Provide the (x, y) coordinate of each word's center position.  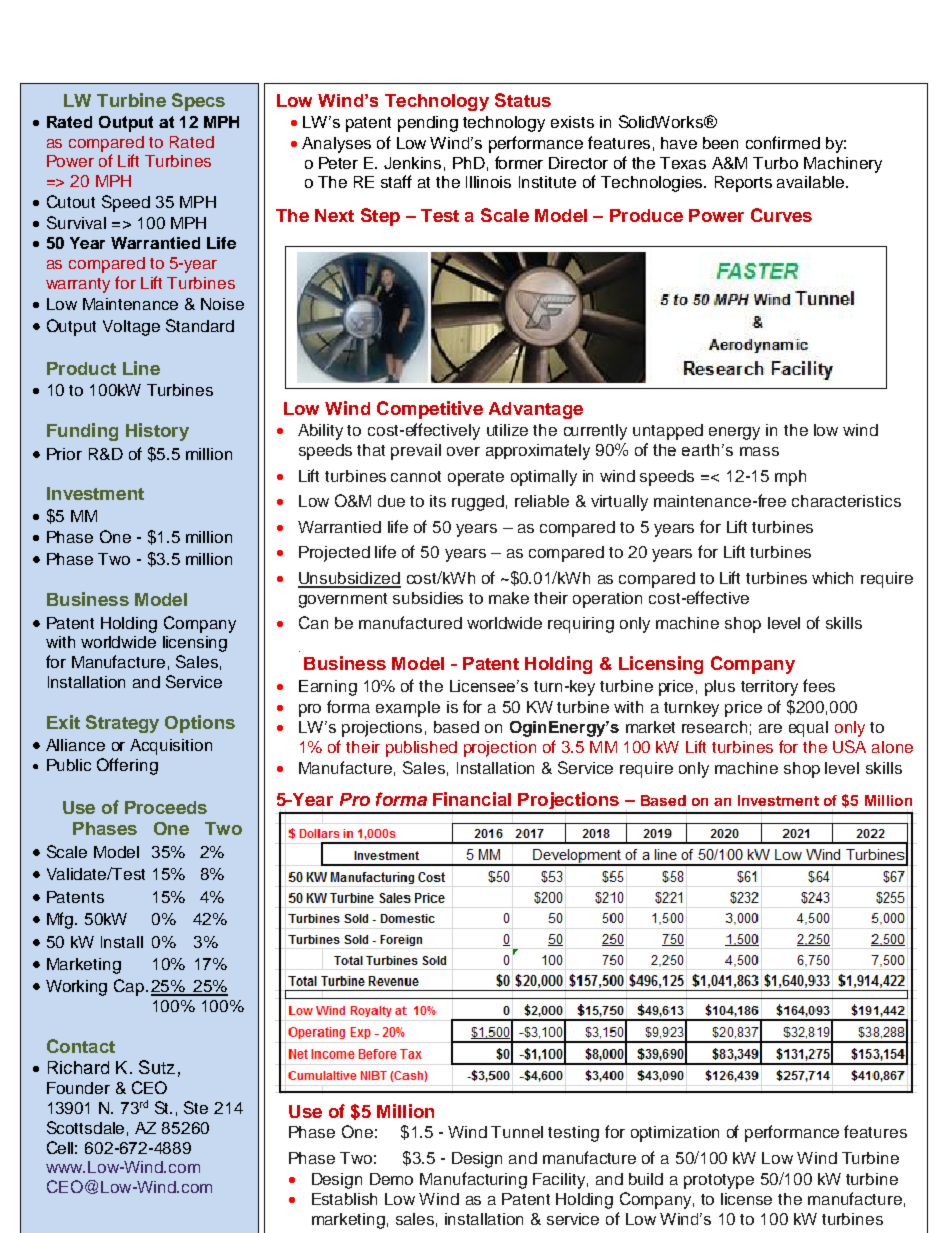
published (421, 749)
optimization (675, 1134)
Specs (198, 102)
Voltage (131, 328)
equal (808, 729)
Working (76, 988)
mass (759, 451)
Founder (78, 1088)
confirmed (783, 142)
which (832, 578)
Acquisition (171, 747)
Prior (64, 454)
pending (428, 124)
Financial (472, 799)
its (438, 501)
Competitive (430, 410)
